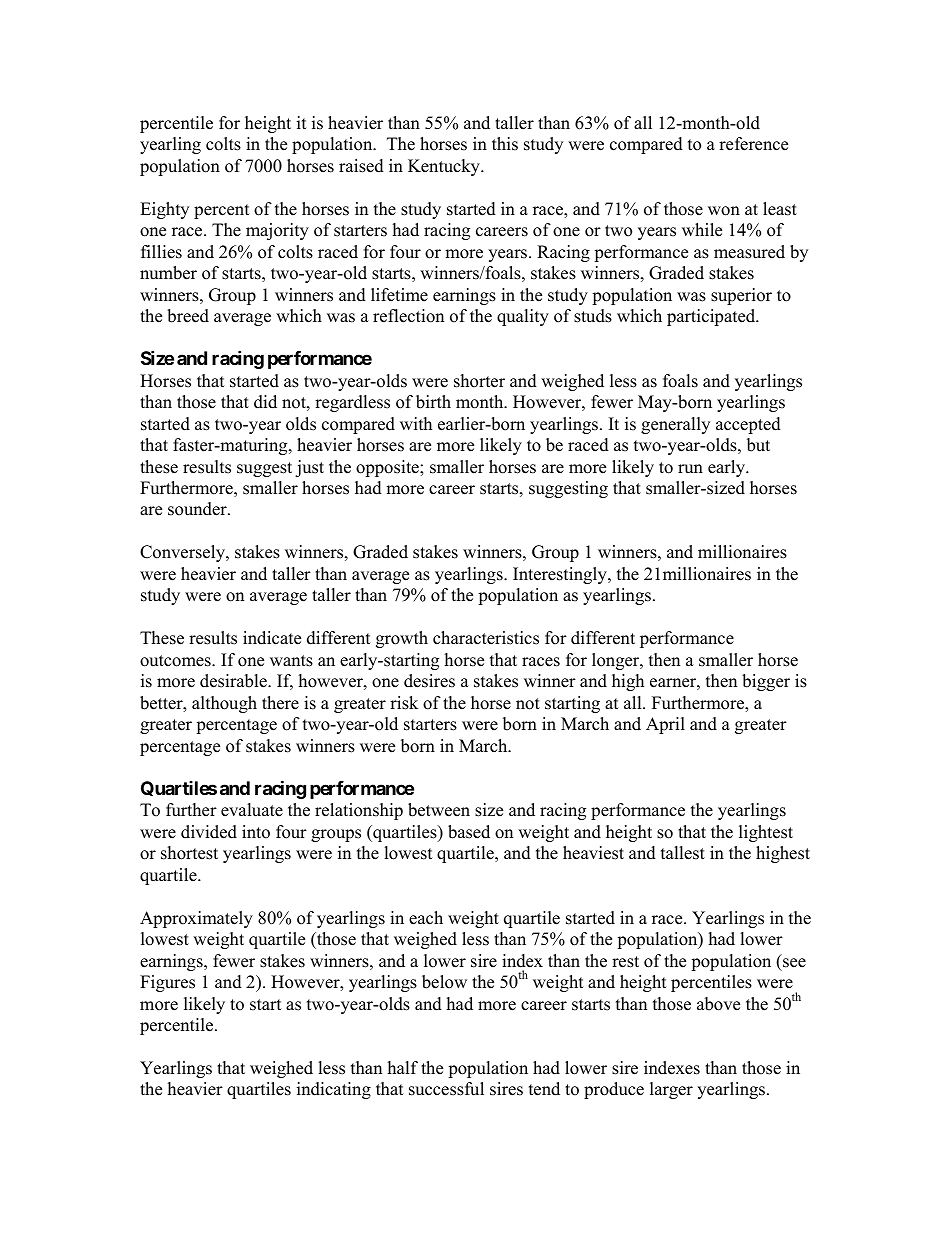  Describe the element at coordinates (198, 509) in the image. I see `sounder` at that location.
